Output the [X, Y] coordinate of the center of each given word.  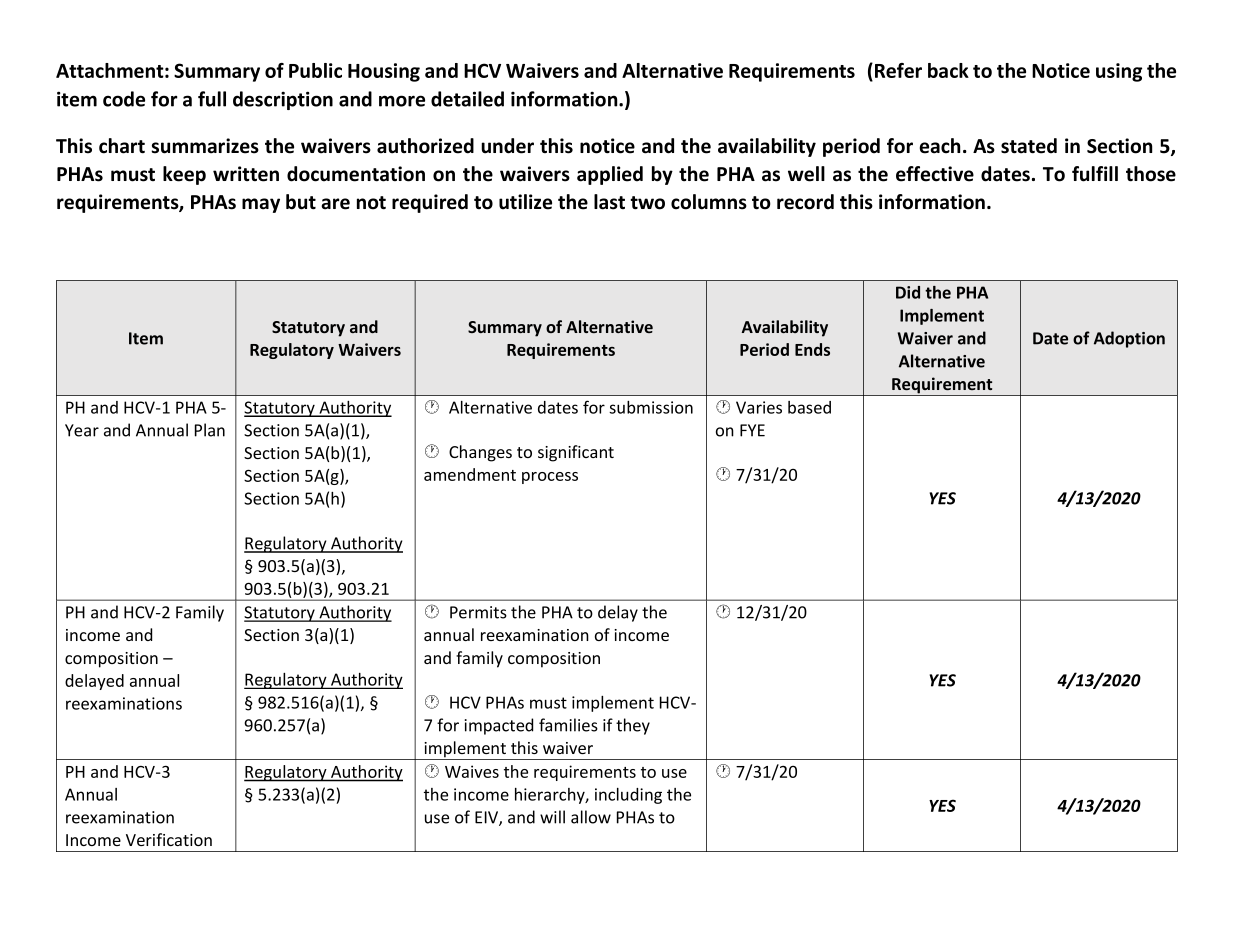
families [568, 725]
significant [576, 453]
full [212, 99]
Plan [210, 430]
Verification [169, 839]
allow [591, 817]
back [948, 70]
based [809, 407]
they [633, 726]
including [628, 796]
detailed [467, 99]
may [261, 205]
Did [908, 292]
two [647, 203]
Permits [478, 612]
